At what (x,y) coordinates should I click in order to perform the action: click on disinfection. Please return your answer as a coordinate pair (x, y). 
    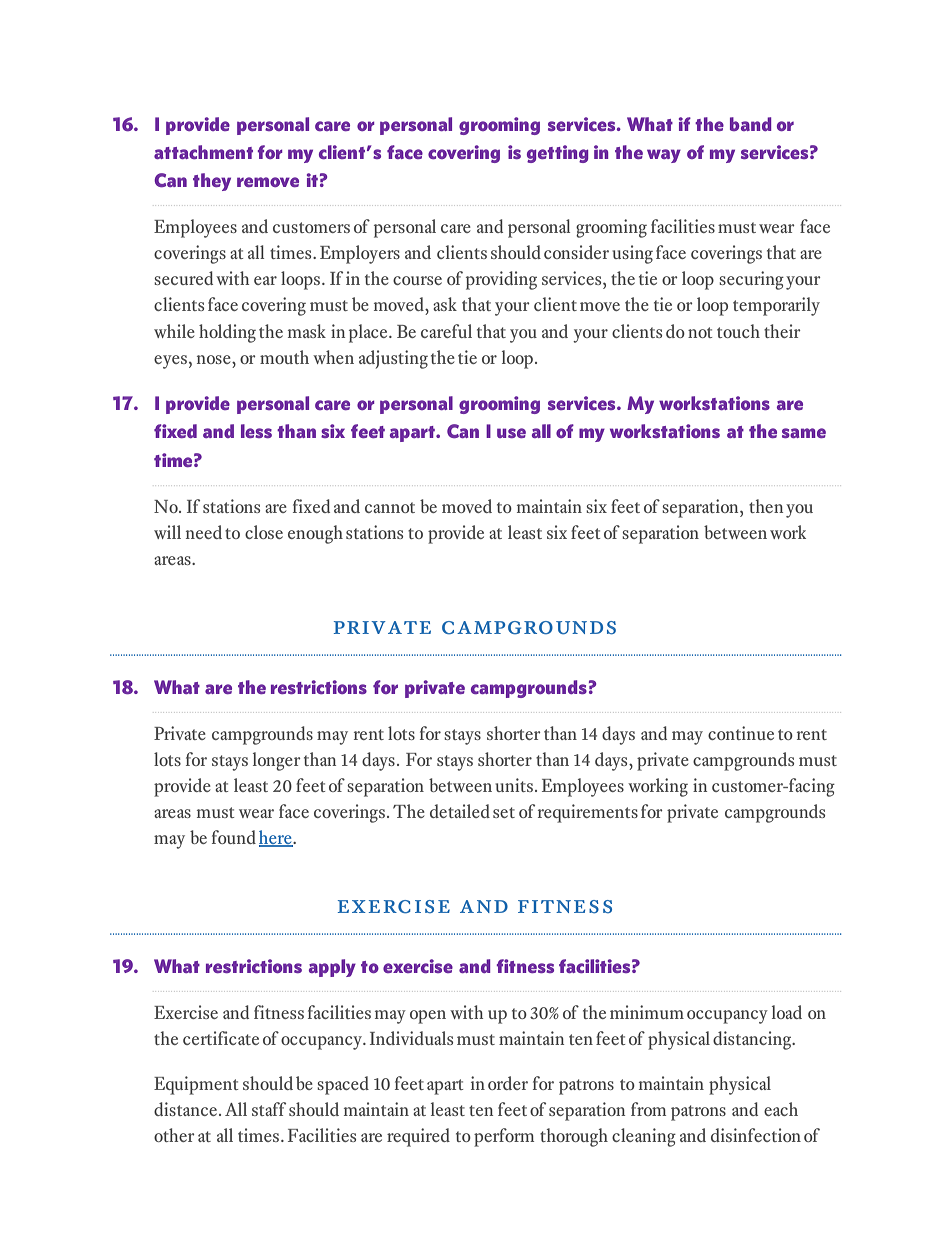
    Looking at the image, I should click on (756, 1135).
